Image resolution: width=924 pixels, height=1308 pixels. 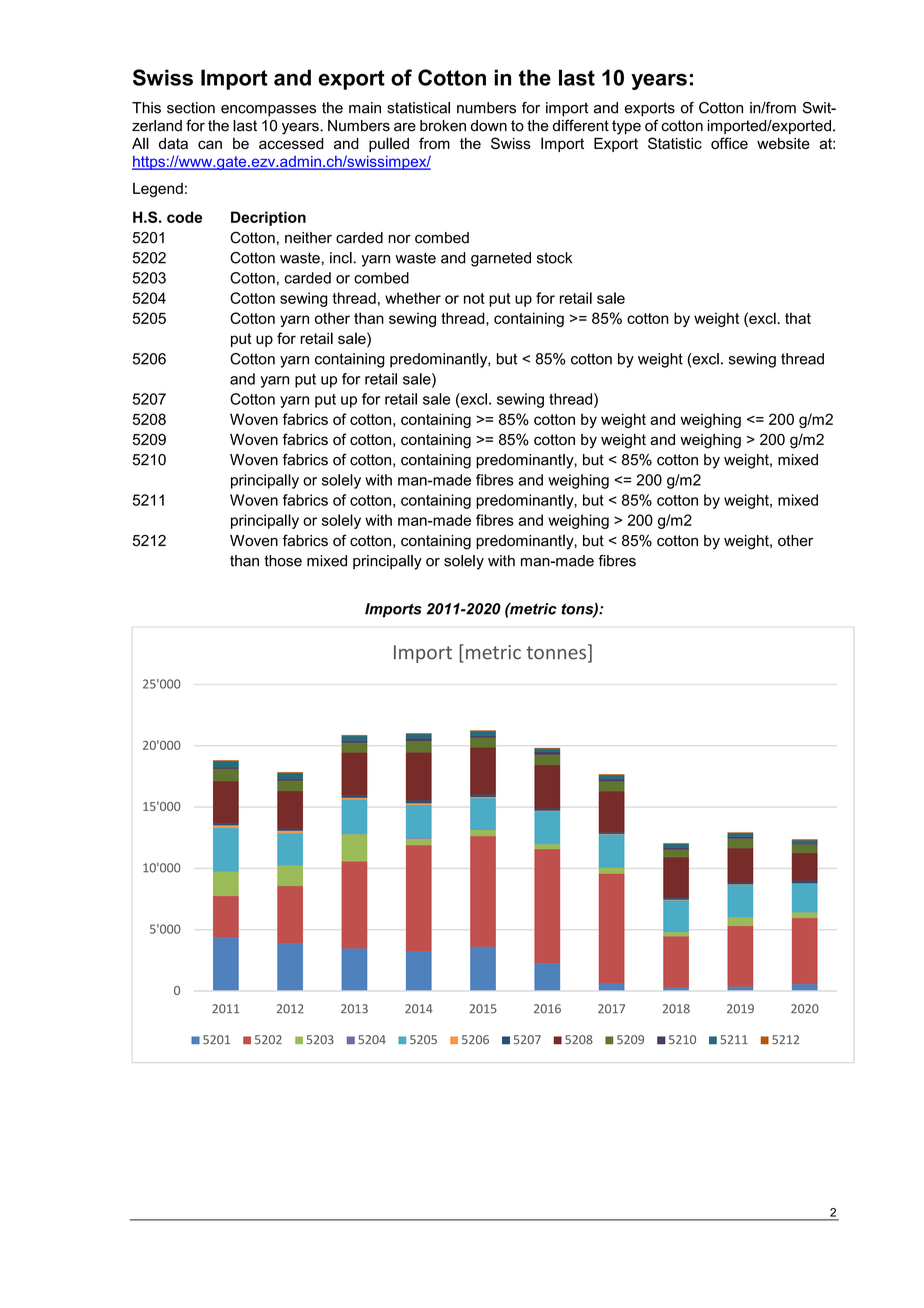 I want to click on section, so click(x=191, y=108).
